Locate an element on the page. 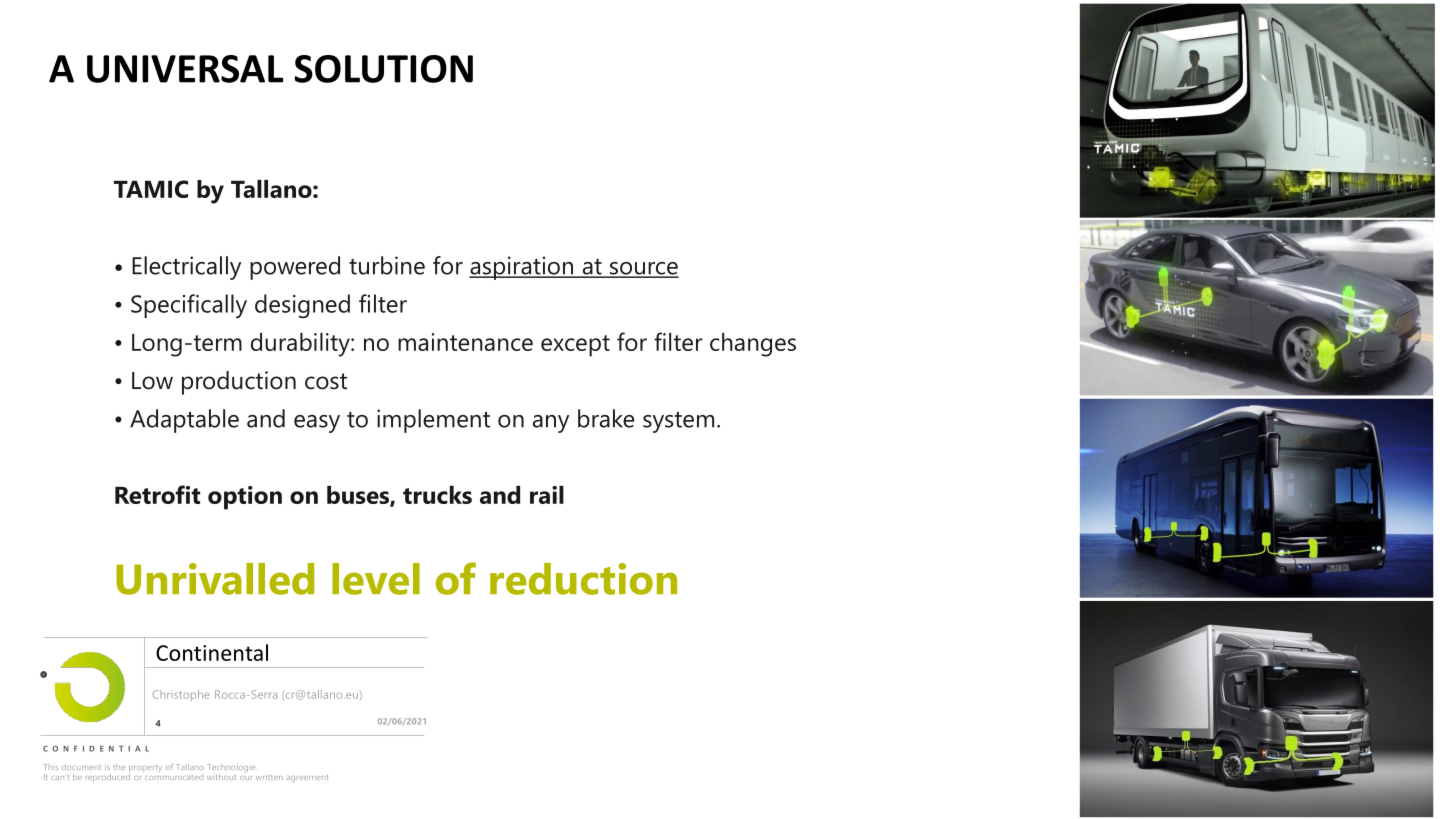 The height and width of the document is (819, 1456). Electrically is located at coordinates (186, 268).
